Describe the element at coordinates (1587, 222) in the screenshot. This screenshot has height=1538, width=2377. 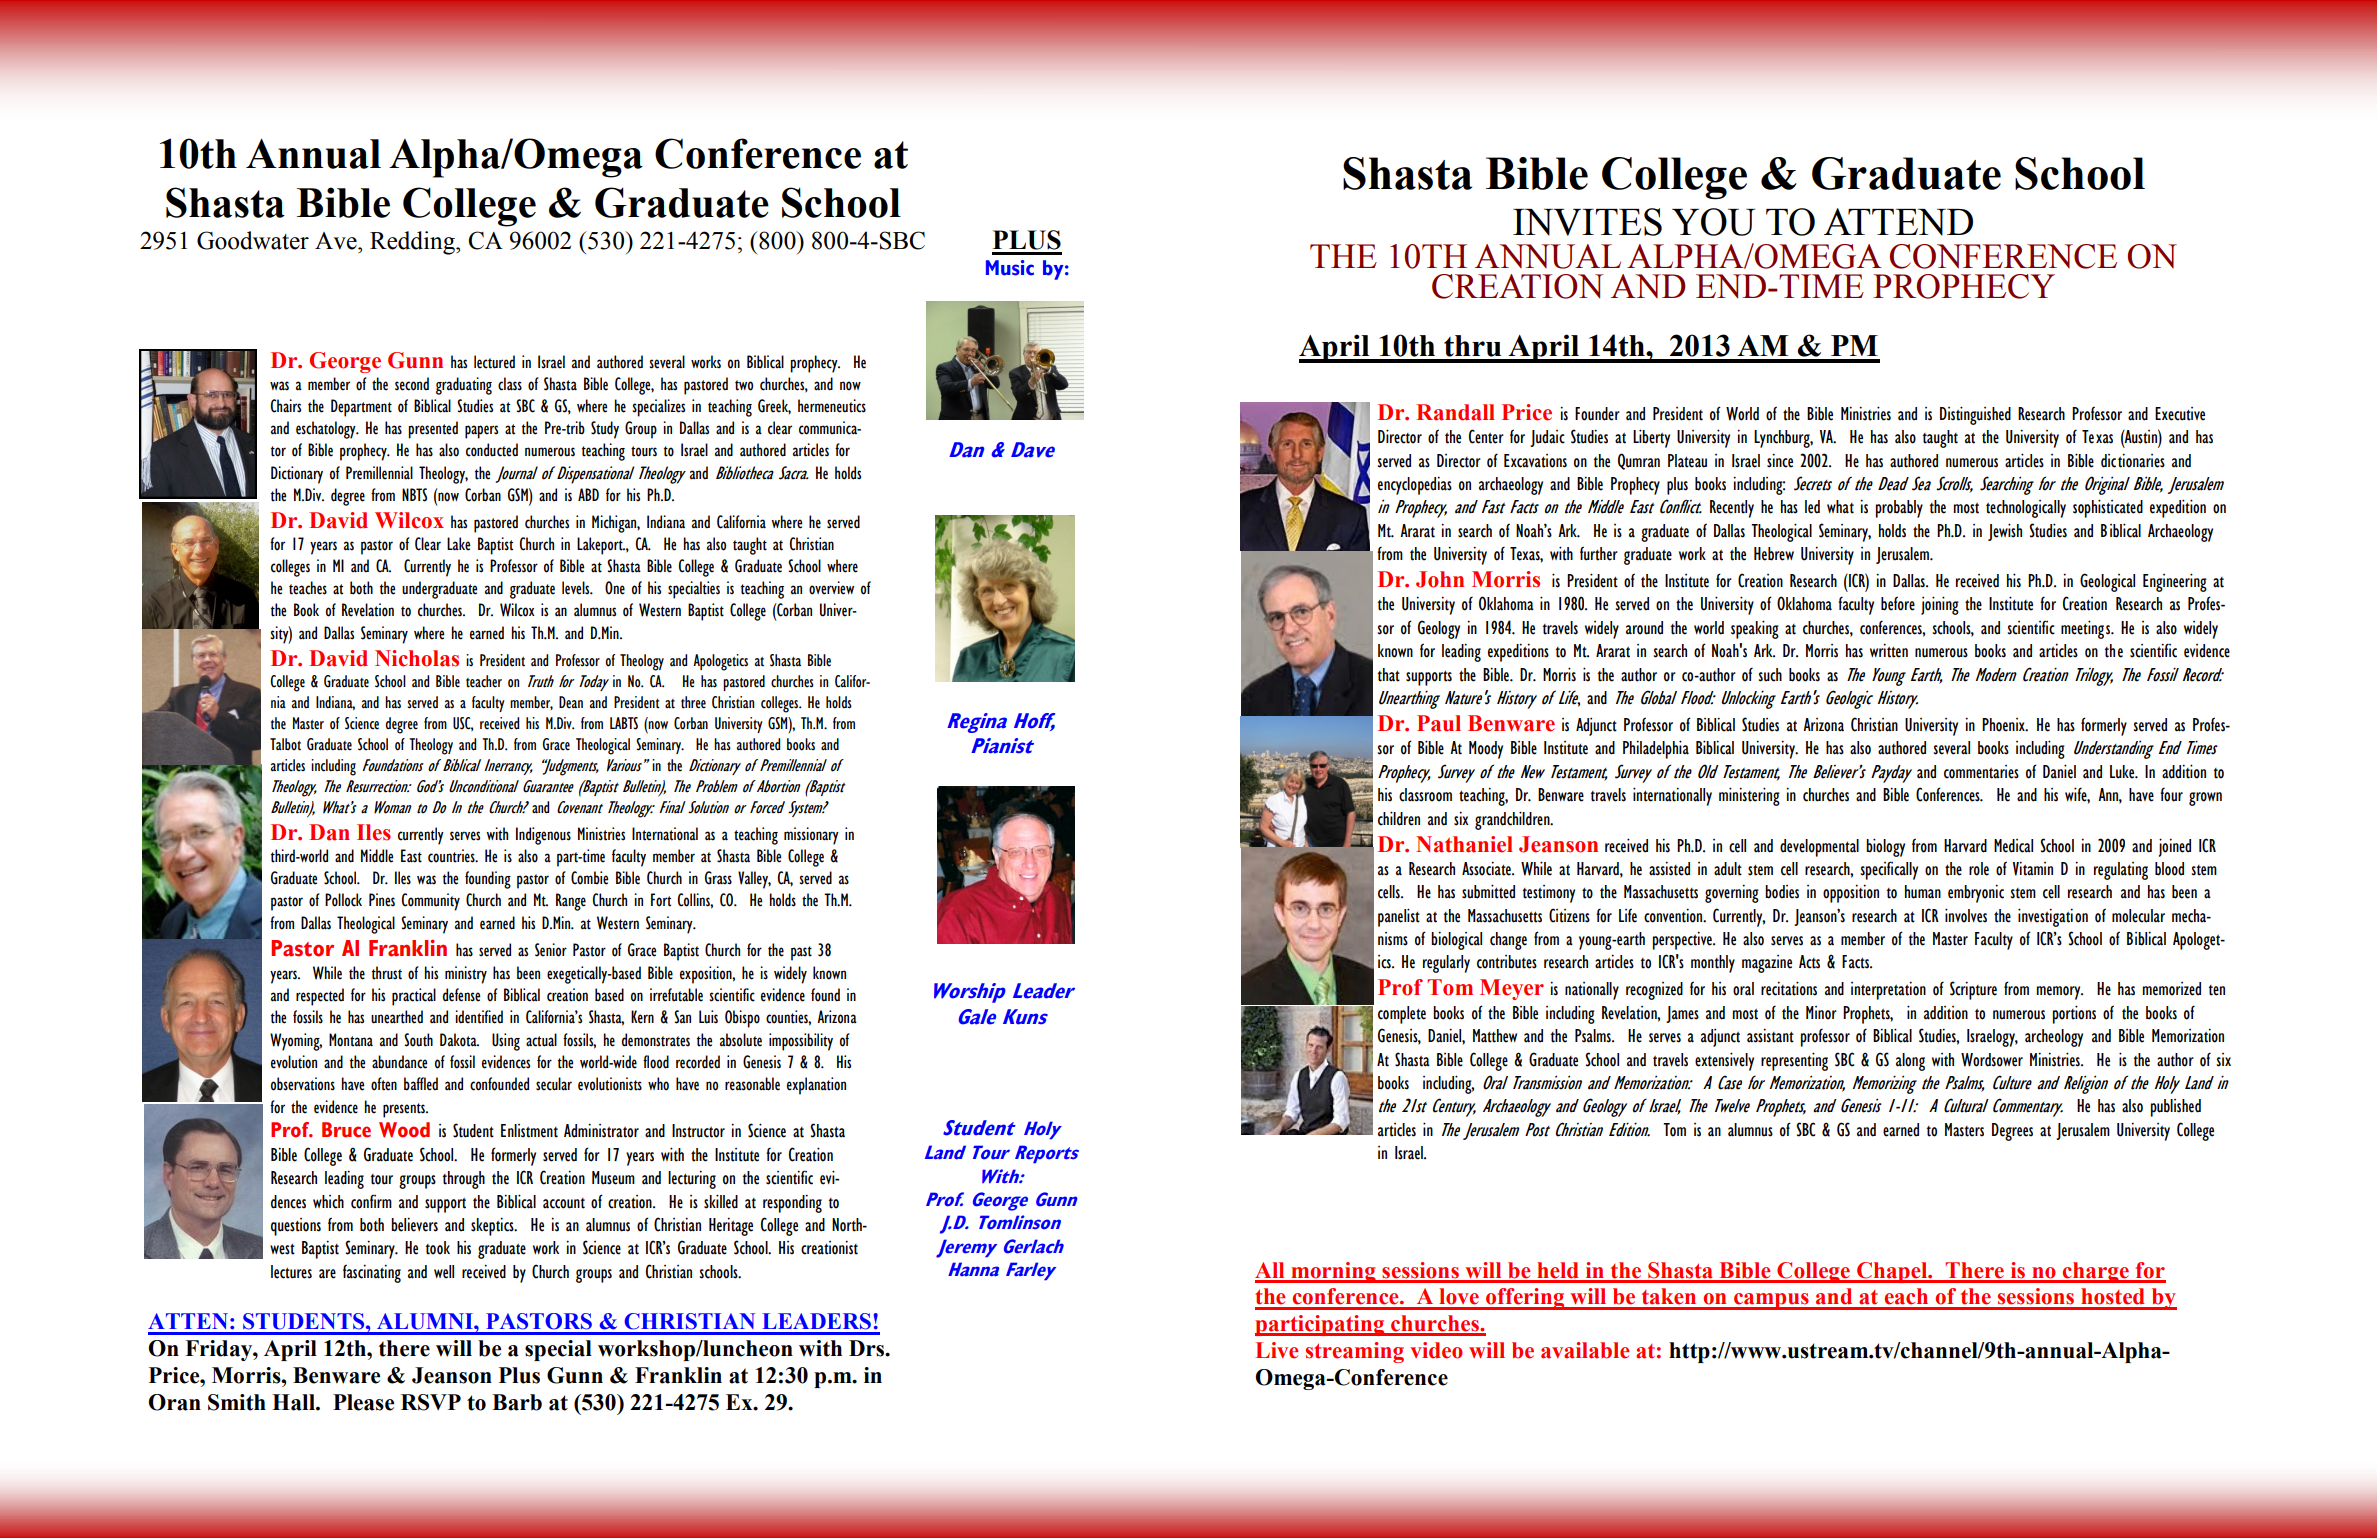
I see `INVITES` at that location.
